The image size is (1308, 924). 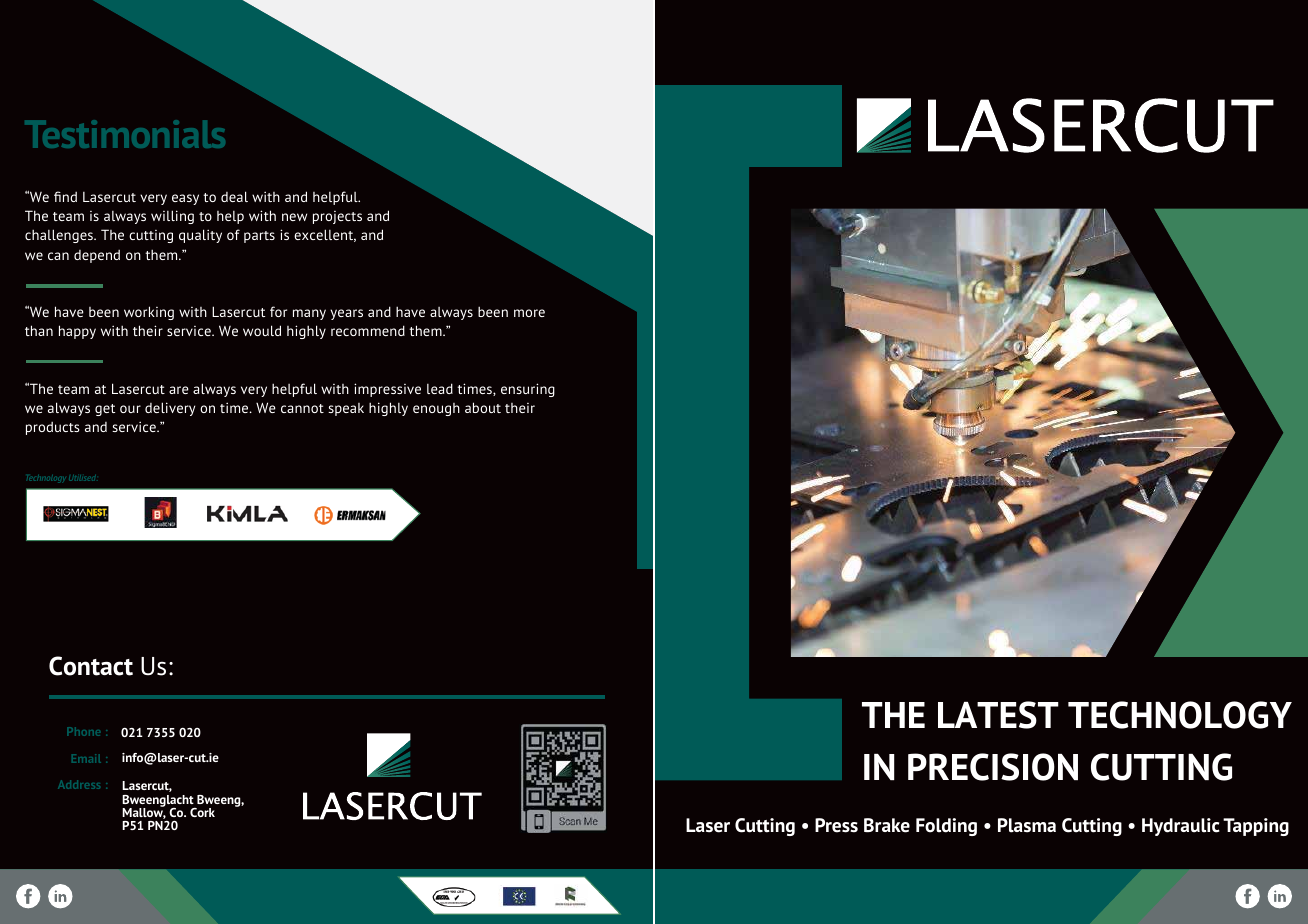 I want to click on projects, so click(x=337, y=217).
